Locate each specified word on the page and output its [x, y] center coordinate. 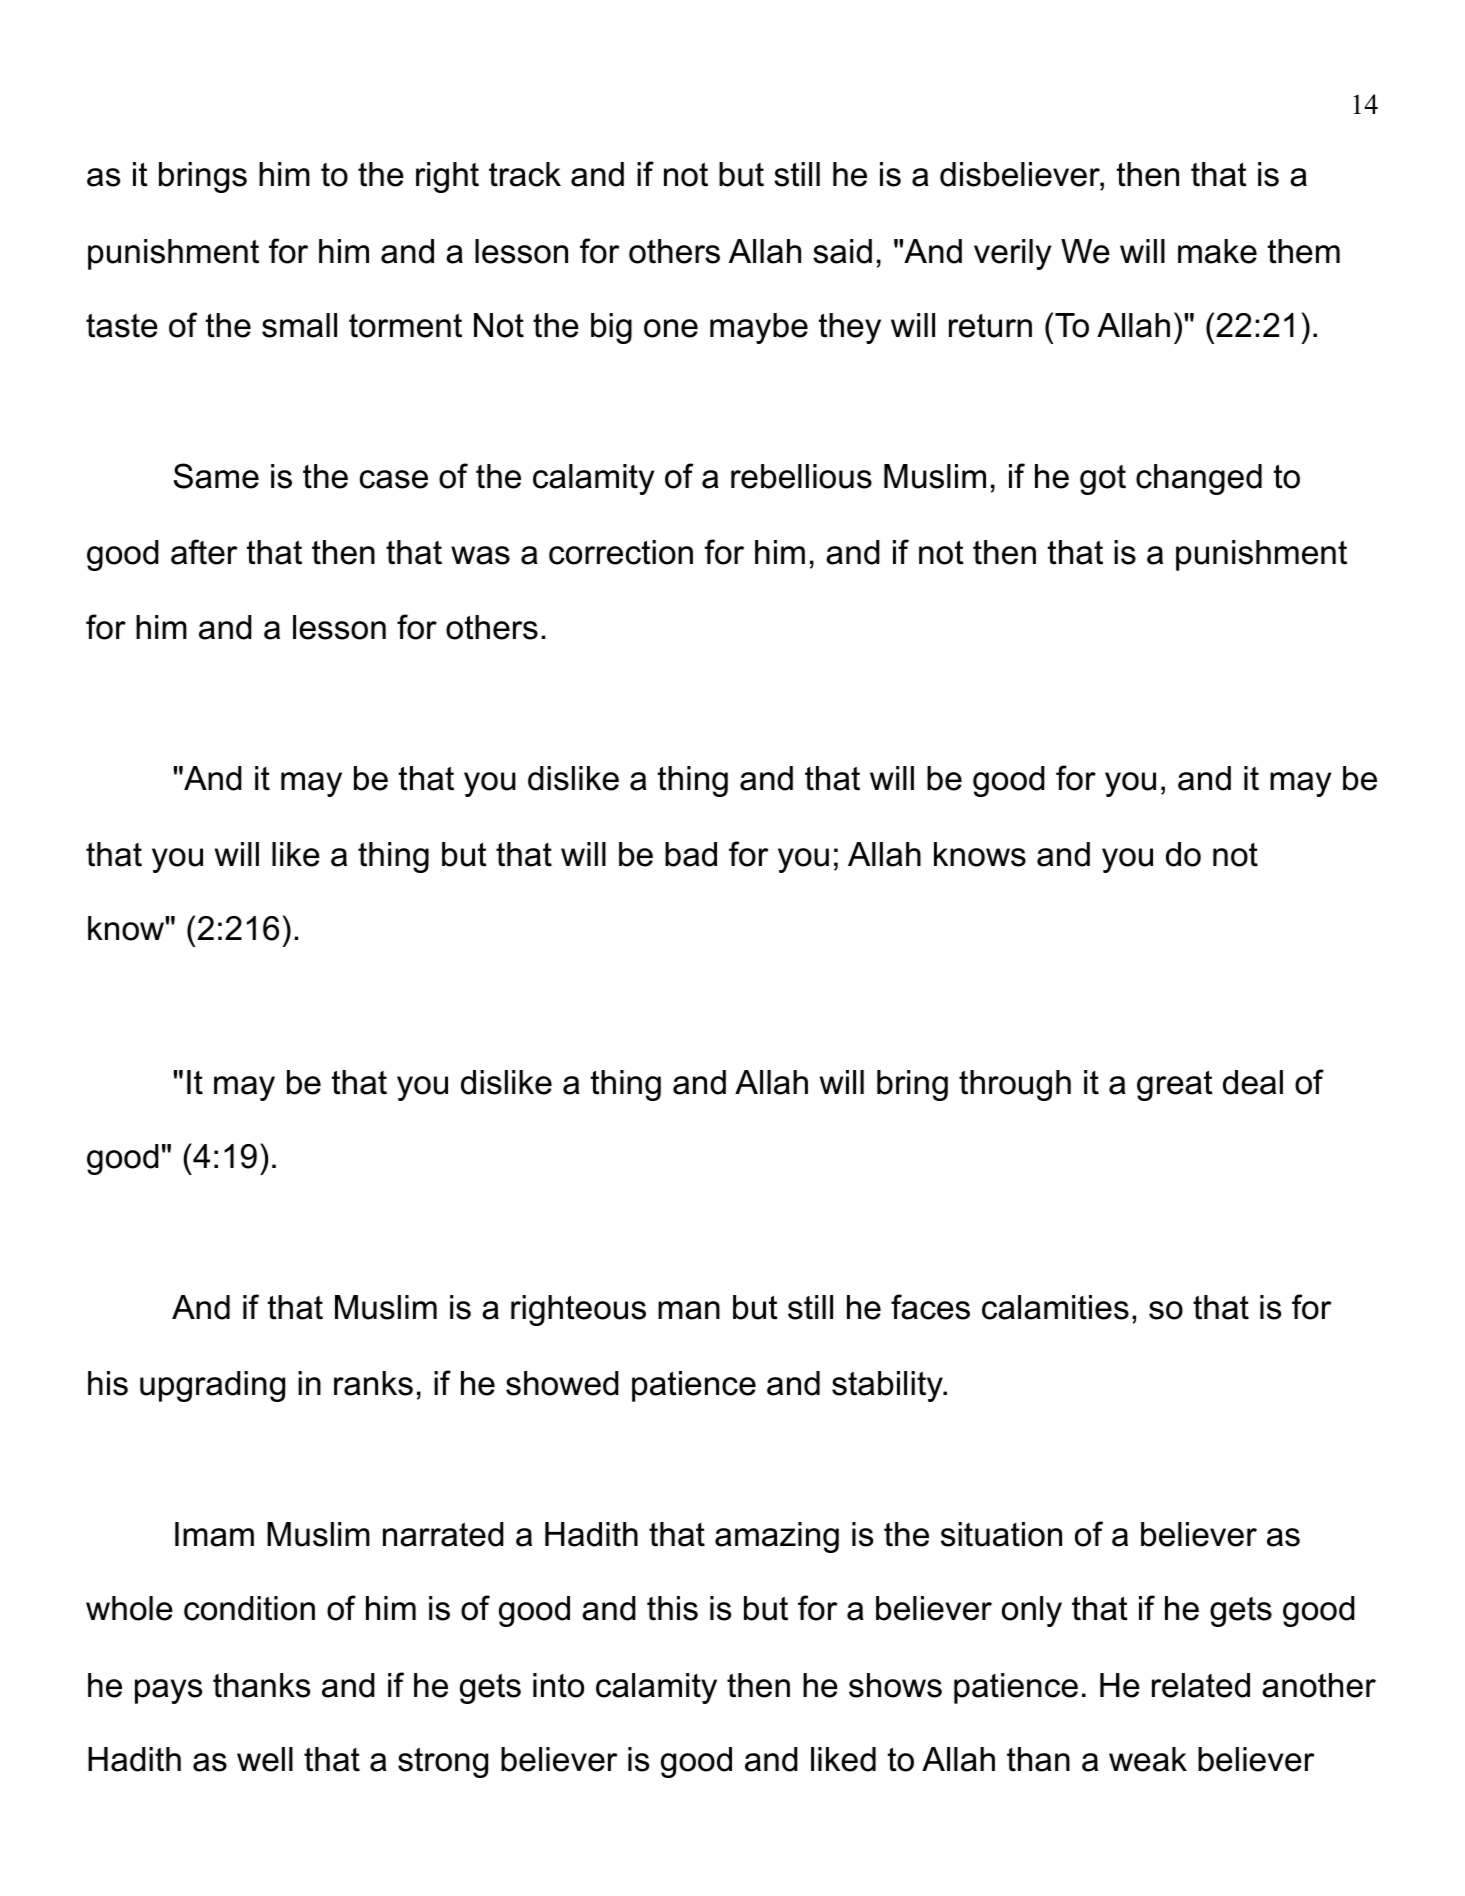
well [265, 1759]
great [1175, 1086]
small [299, 325]
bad [691, 854]
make [1217, 251]
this [672, 1608]
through [1015, 1085]
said [842, 251]
